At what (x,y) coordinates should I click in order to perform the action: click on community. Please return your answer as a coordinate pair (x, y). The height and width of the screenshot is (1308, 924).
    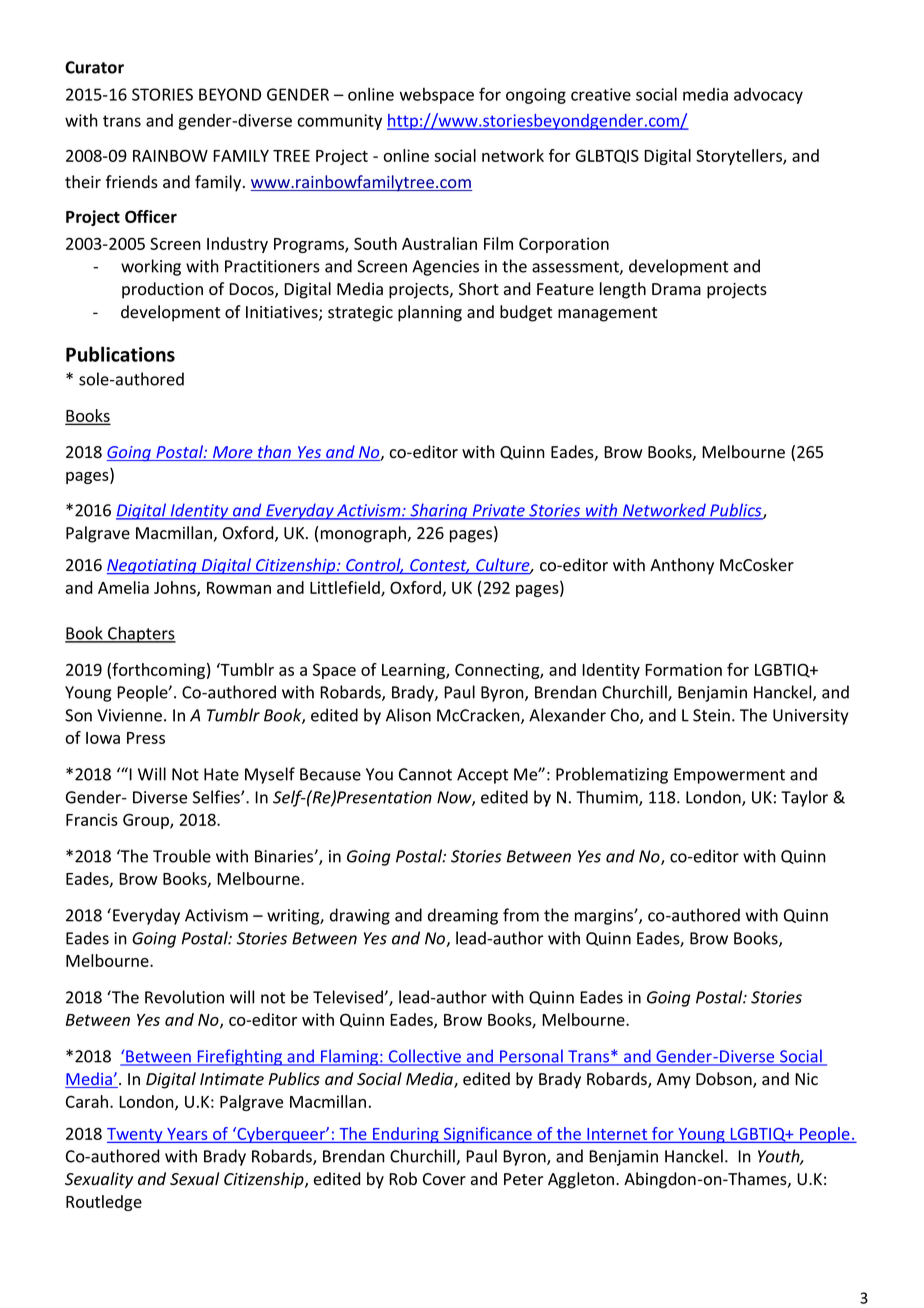
    Looking at the image, I should click on (340, 122).
